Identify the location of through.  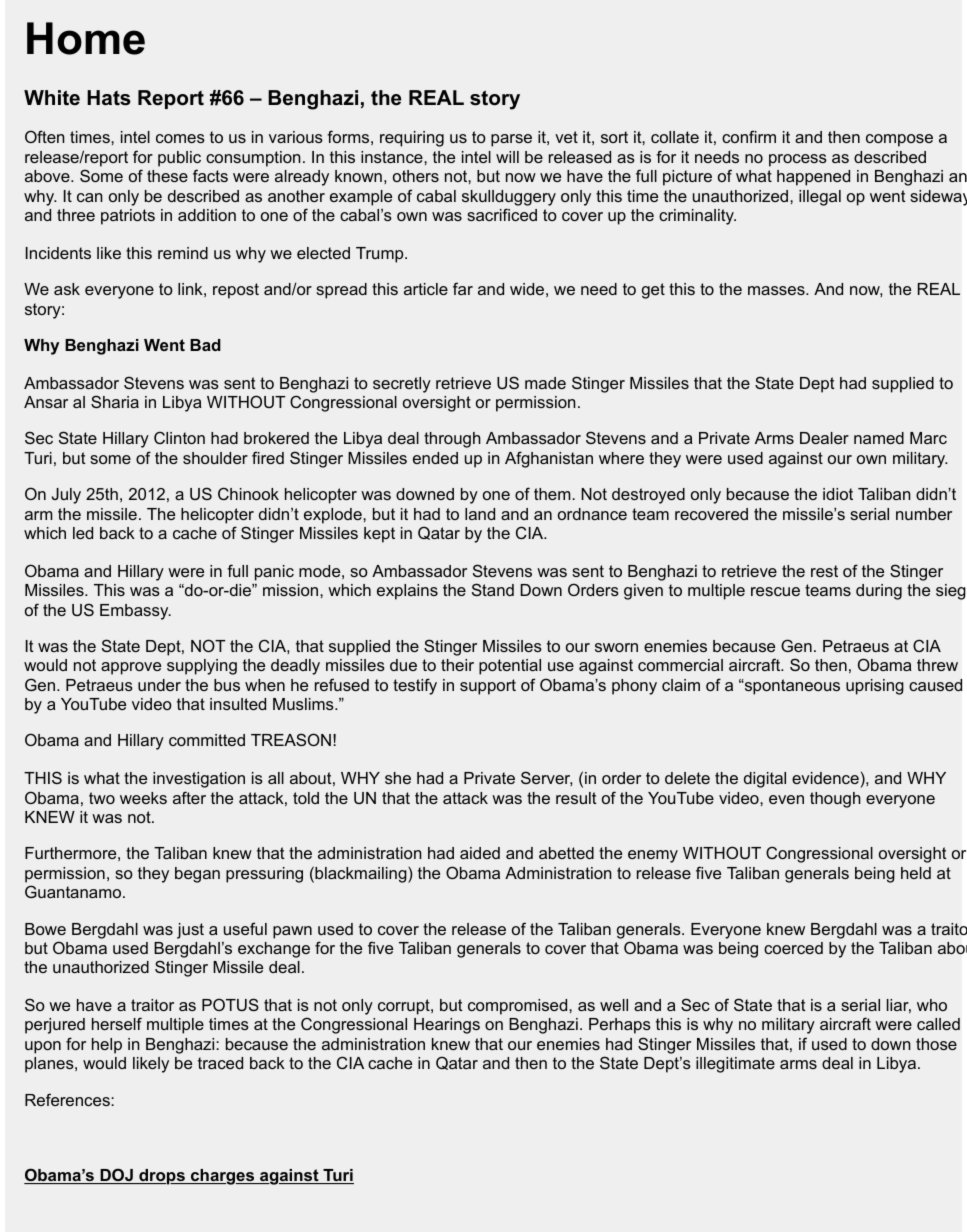
(452, 440).
